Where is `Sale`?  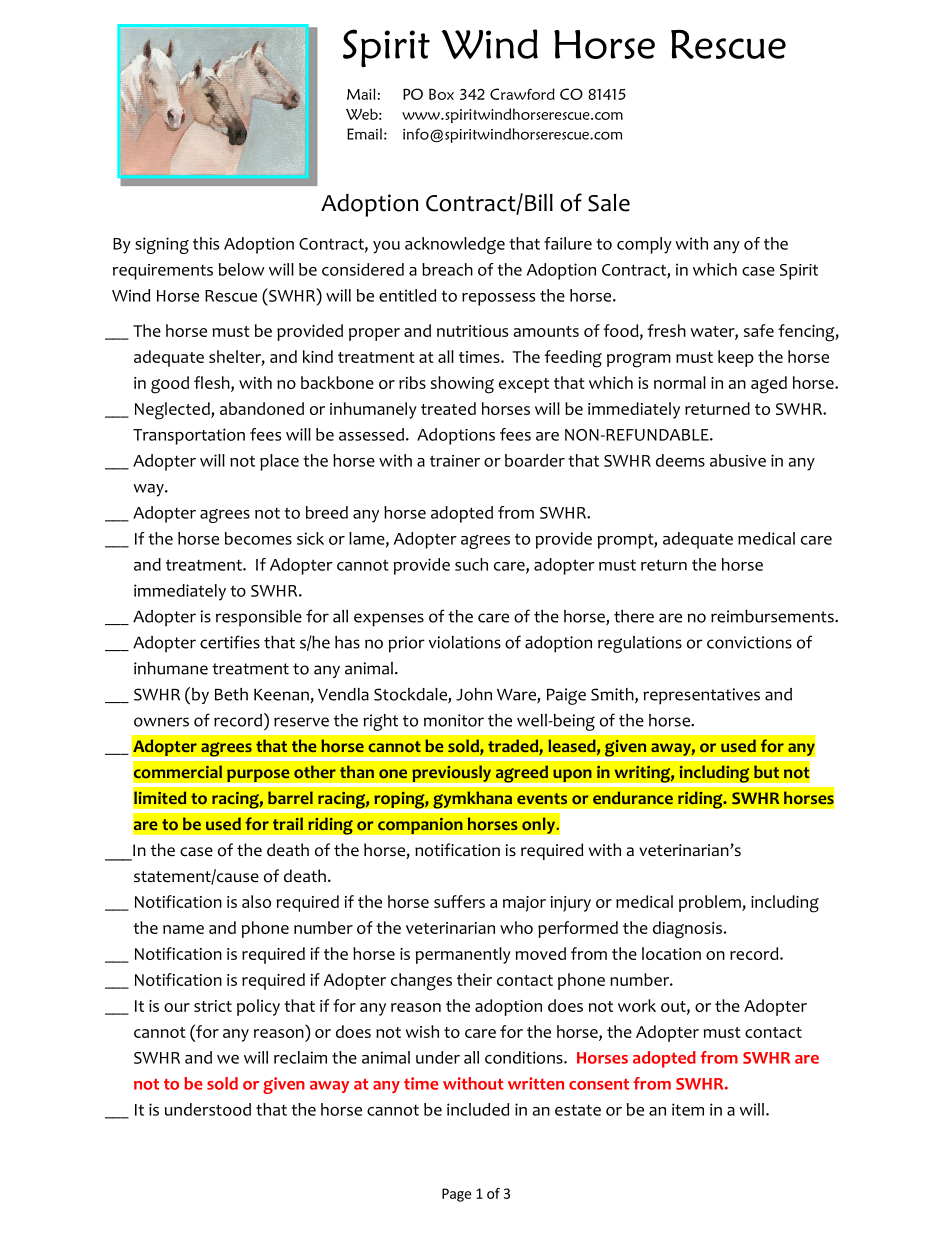
Sale is located at coordinates (609, 203).
